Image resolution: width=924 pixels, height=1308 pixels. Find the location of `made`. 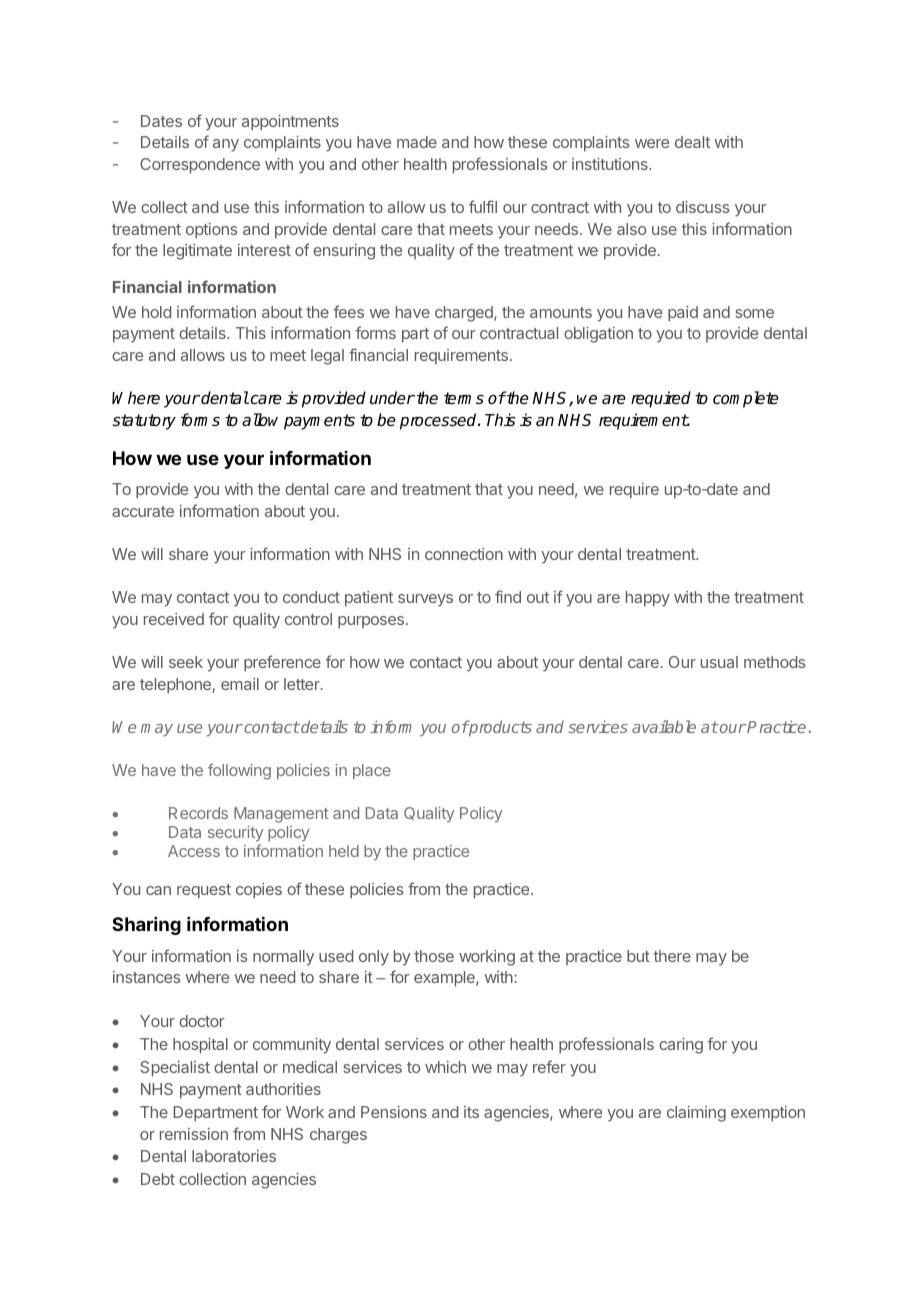

made is located at coordinates (417, 142).
